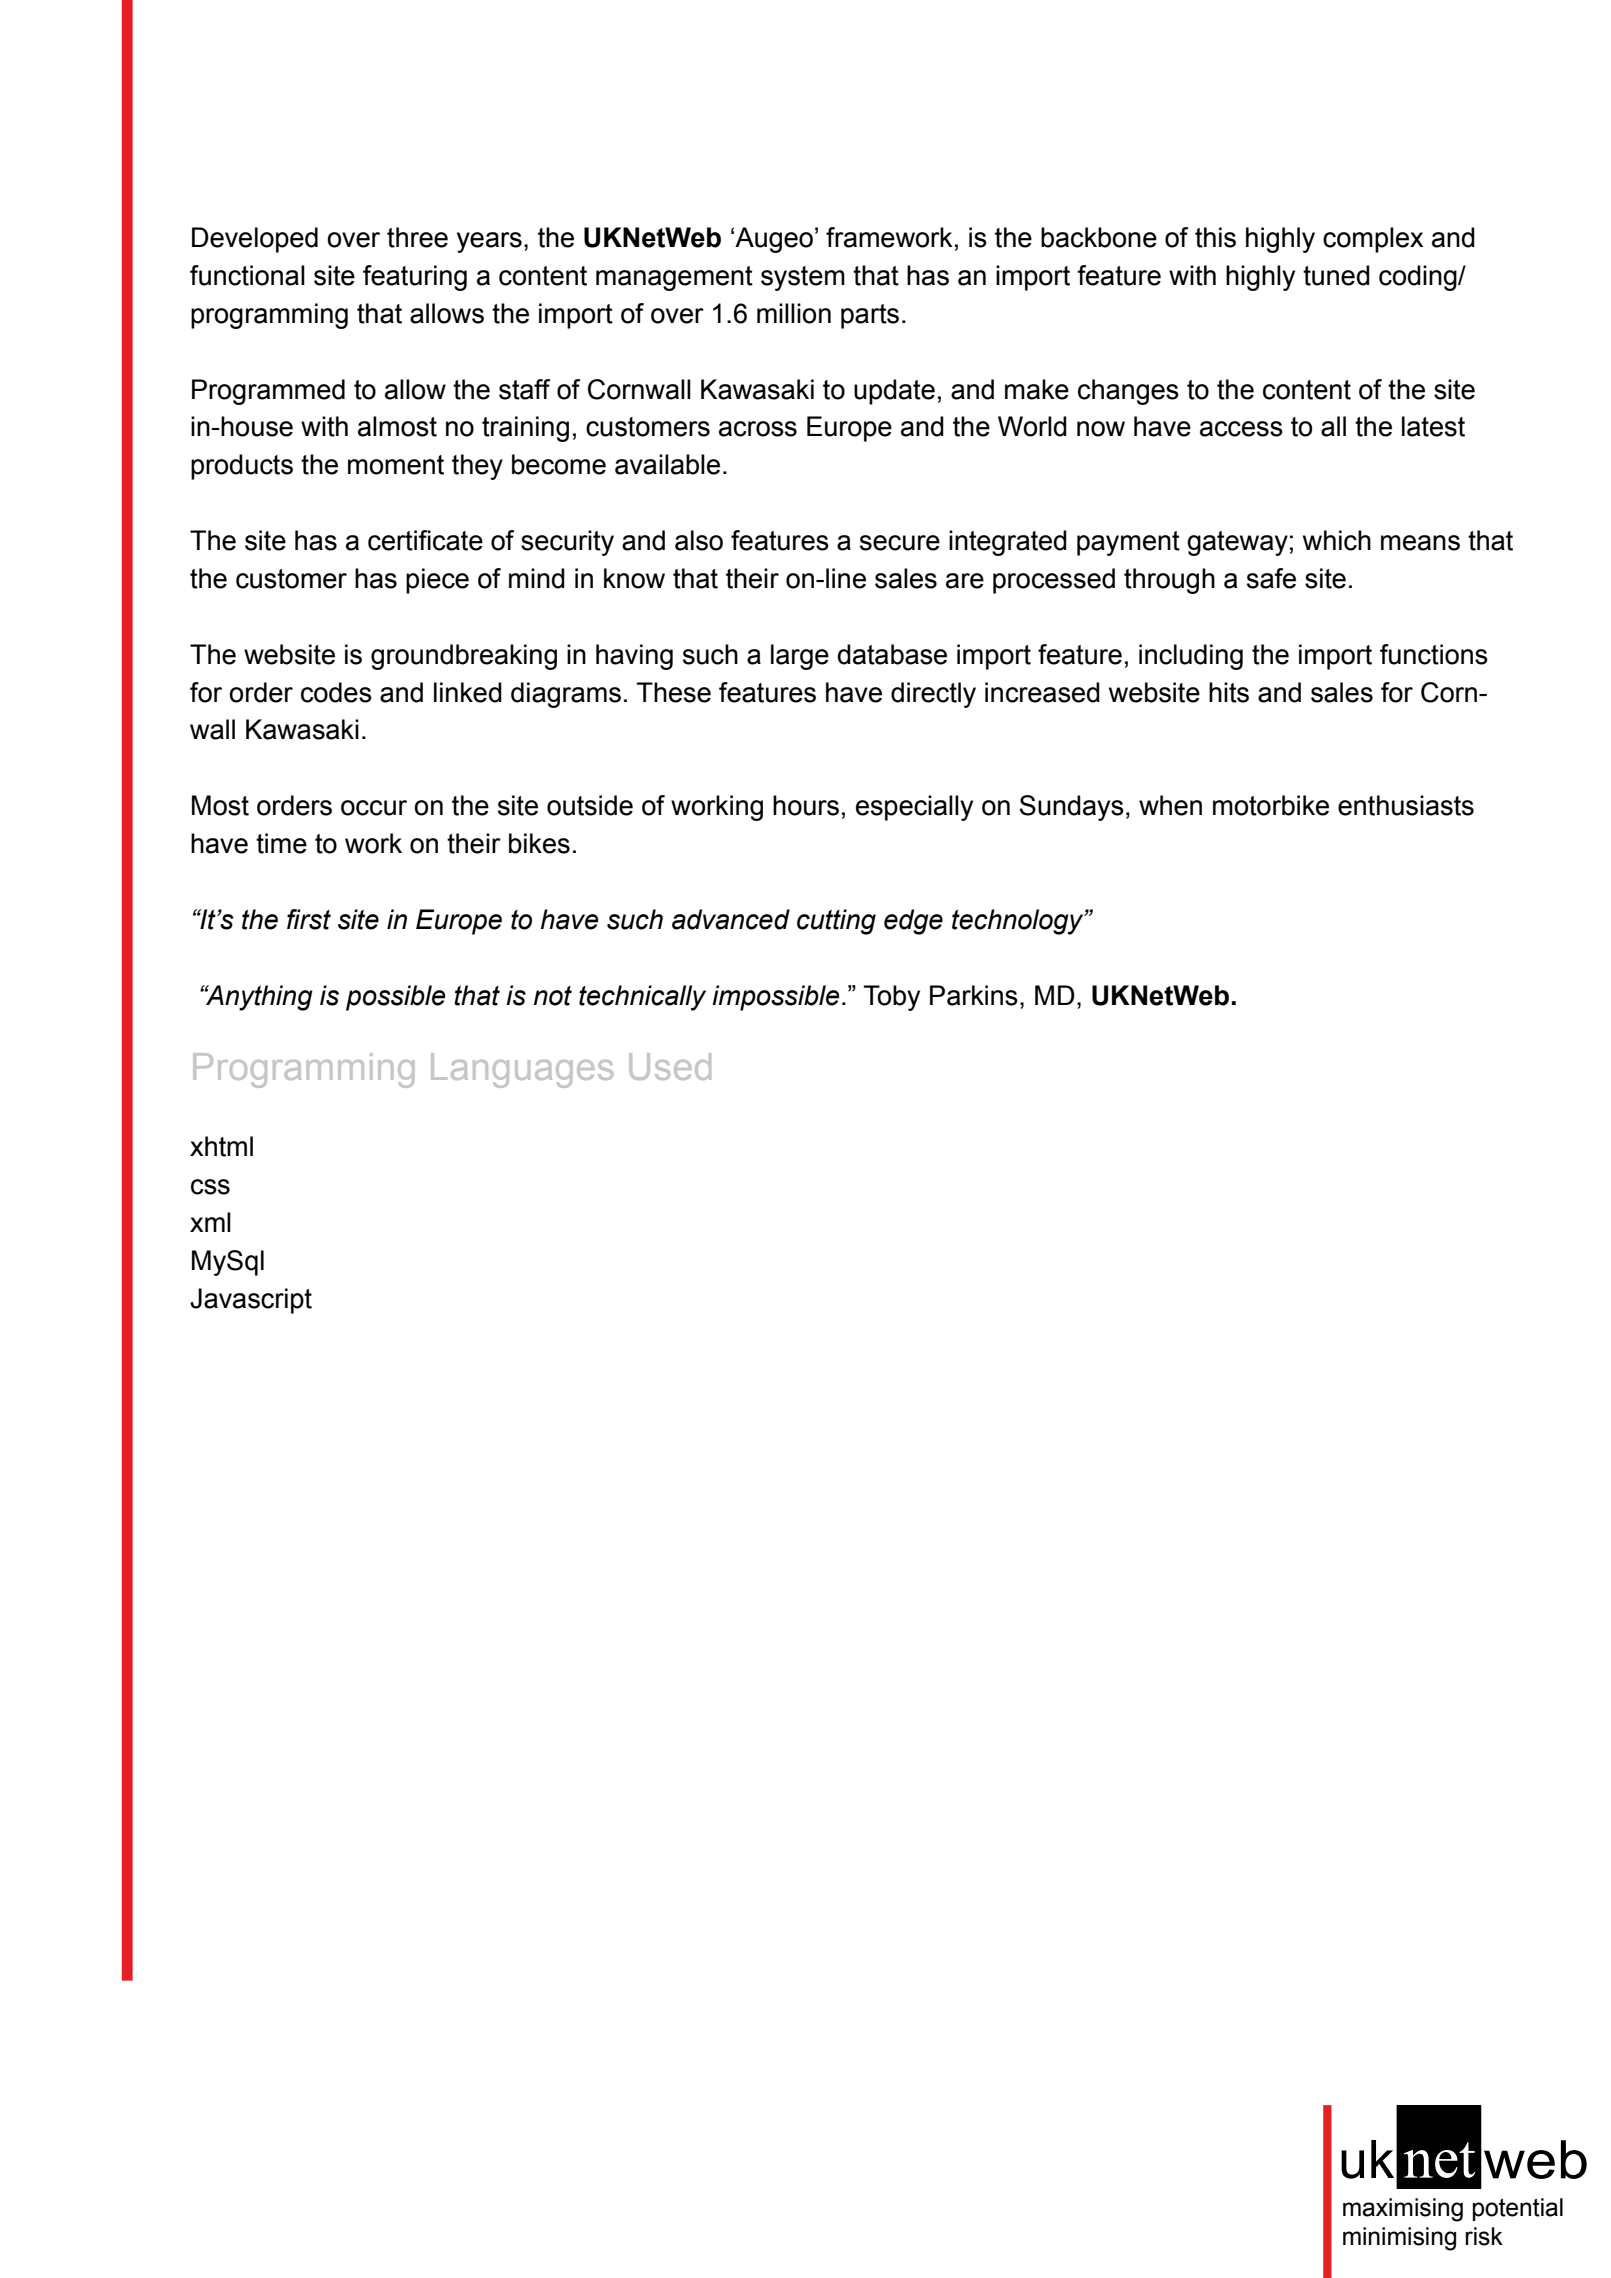  Describe the element at coordinates (1336, 275) in the image. I see `tuned` at that location.
